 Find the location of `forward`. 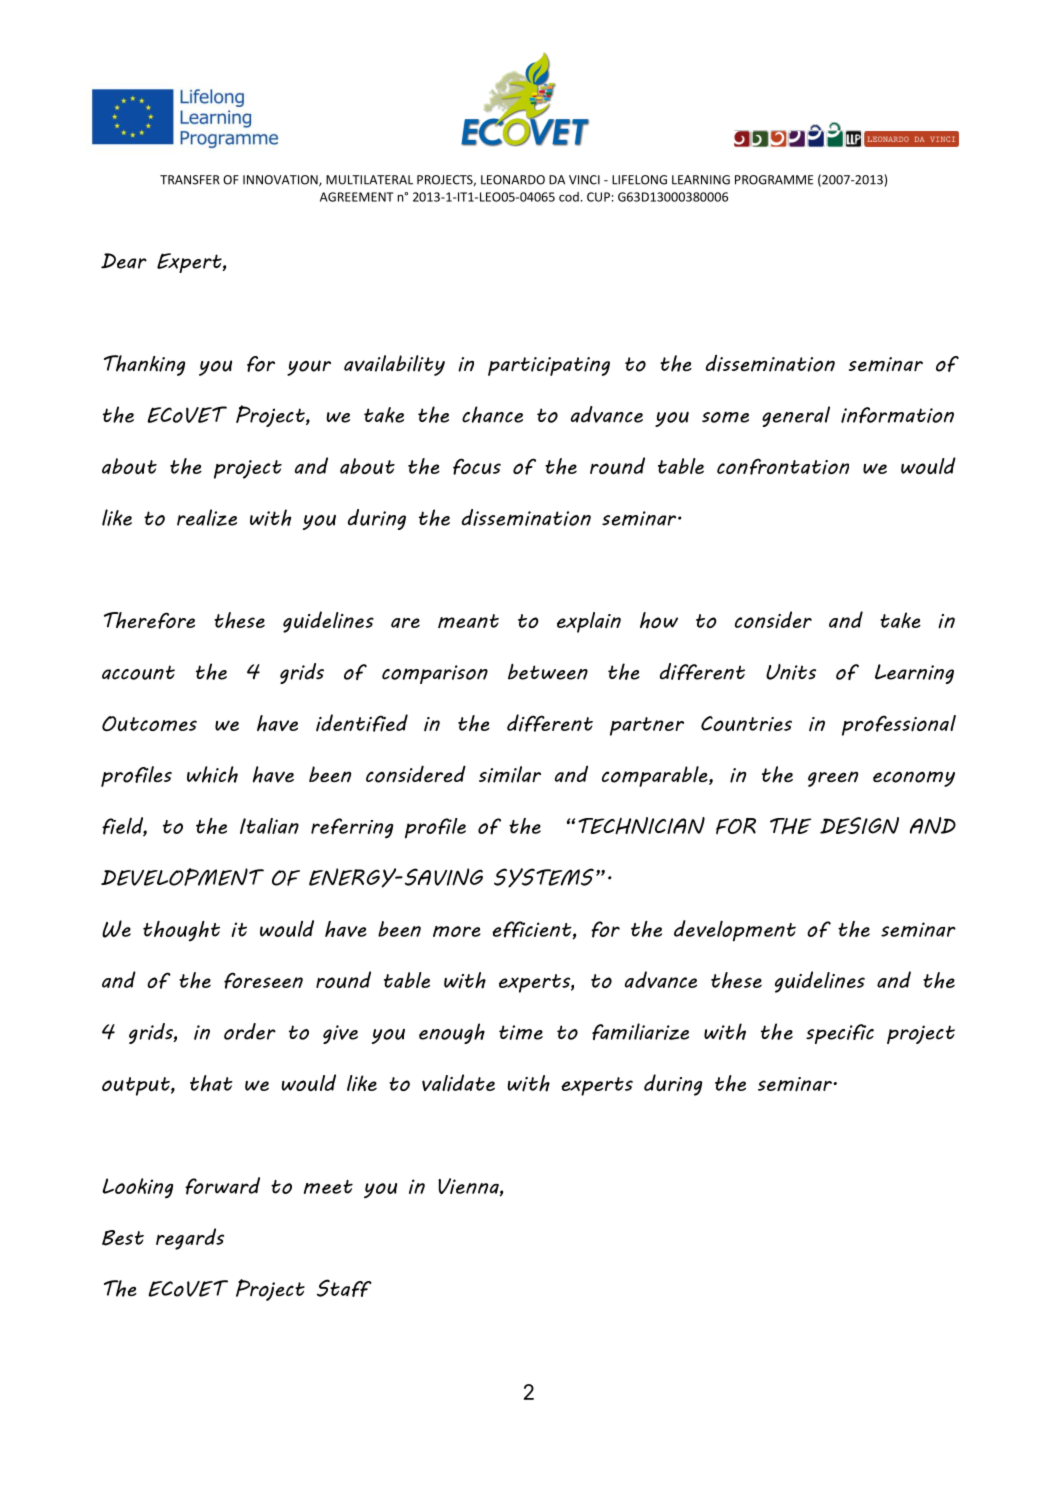

forward is located at coordinates (222, 1186).
